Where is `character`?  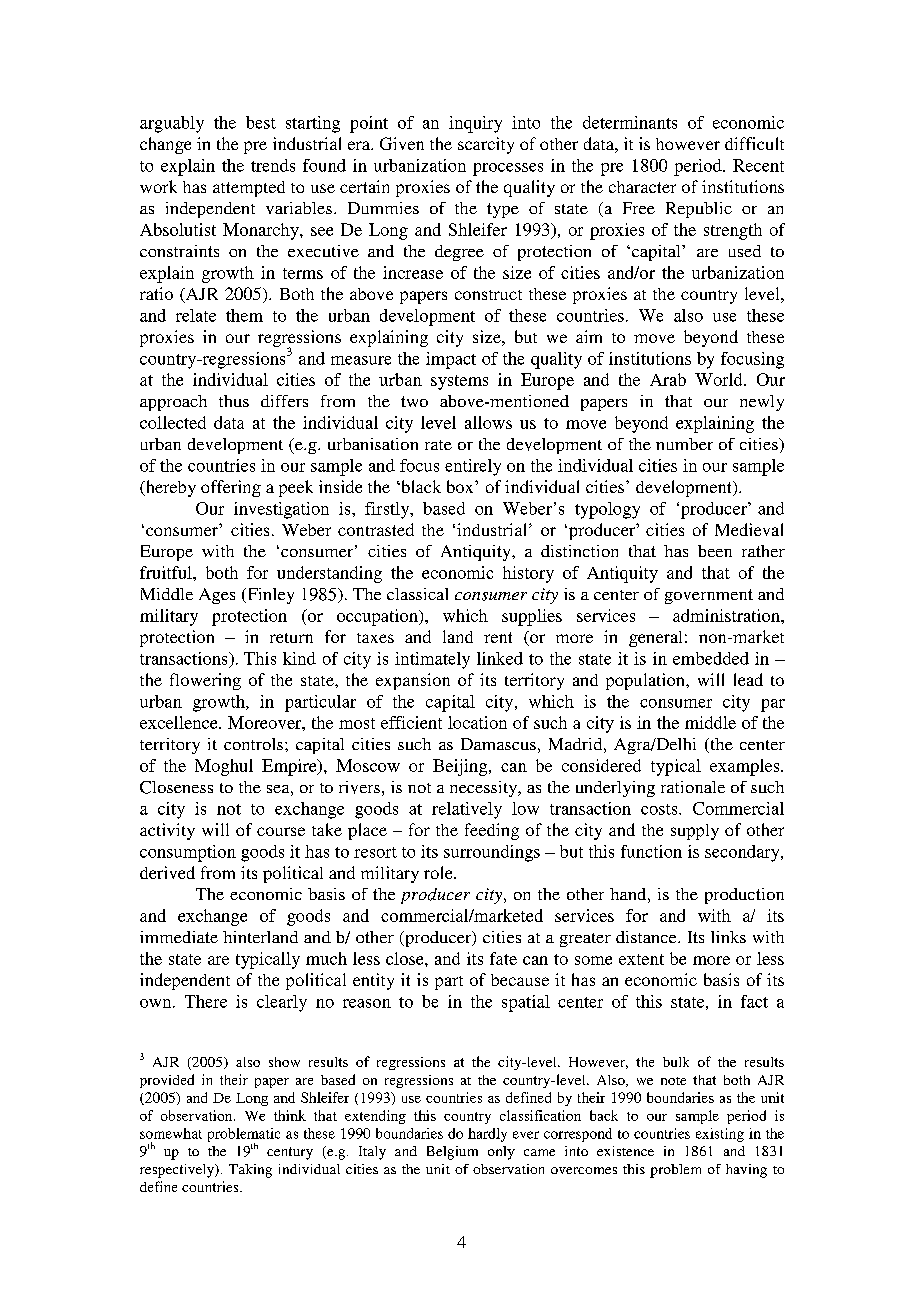 character is located at coordinates (642, 187).
